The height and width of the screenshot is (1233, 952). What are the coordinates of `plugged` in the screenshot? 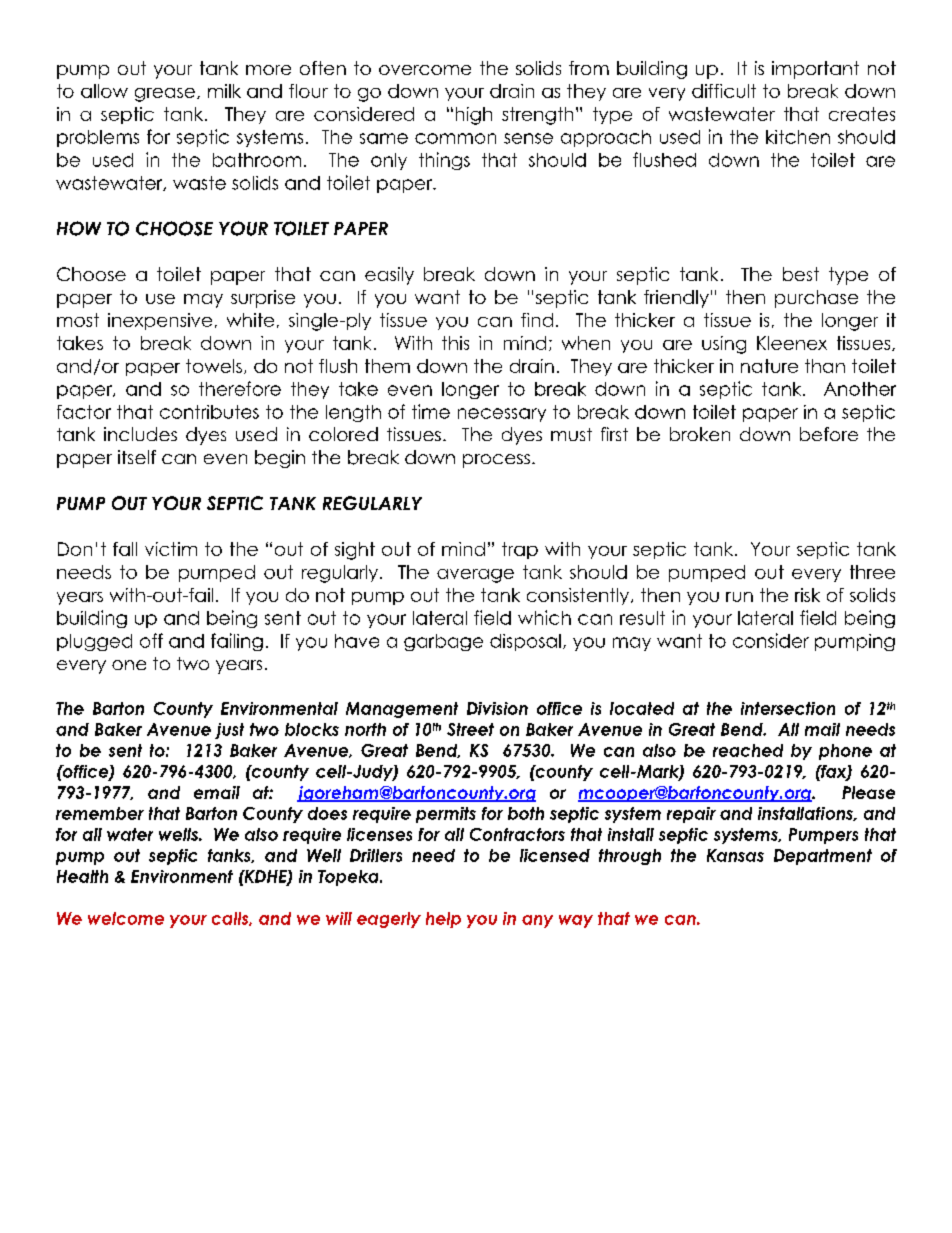 It's located at (94, 642).
